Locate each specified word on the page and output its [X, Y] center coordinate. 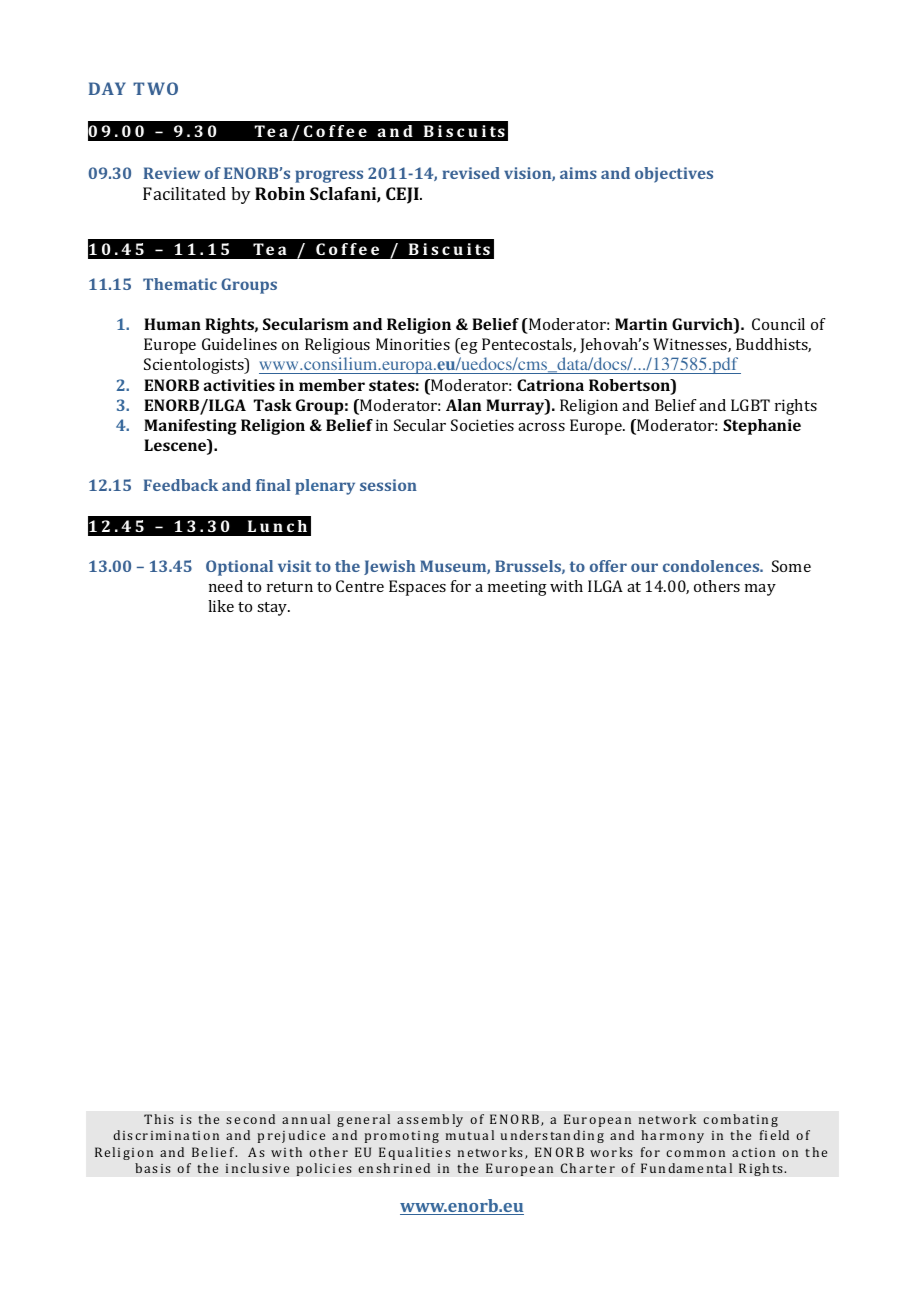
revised [471, 173]
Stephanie [762, 427]
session [388, 485]
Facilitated [184, 193]
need [226, 586]
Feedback [181, 485]
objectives [674, 175]
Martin [641, 324]
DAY [107, 88]
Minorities [413, 344]
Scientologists [195, 366]
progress [329, 176]
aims [578, 173]
